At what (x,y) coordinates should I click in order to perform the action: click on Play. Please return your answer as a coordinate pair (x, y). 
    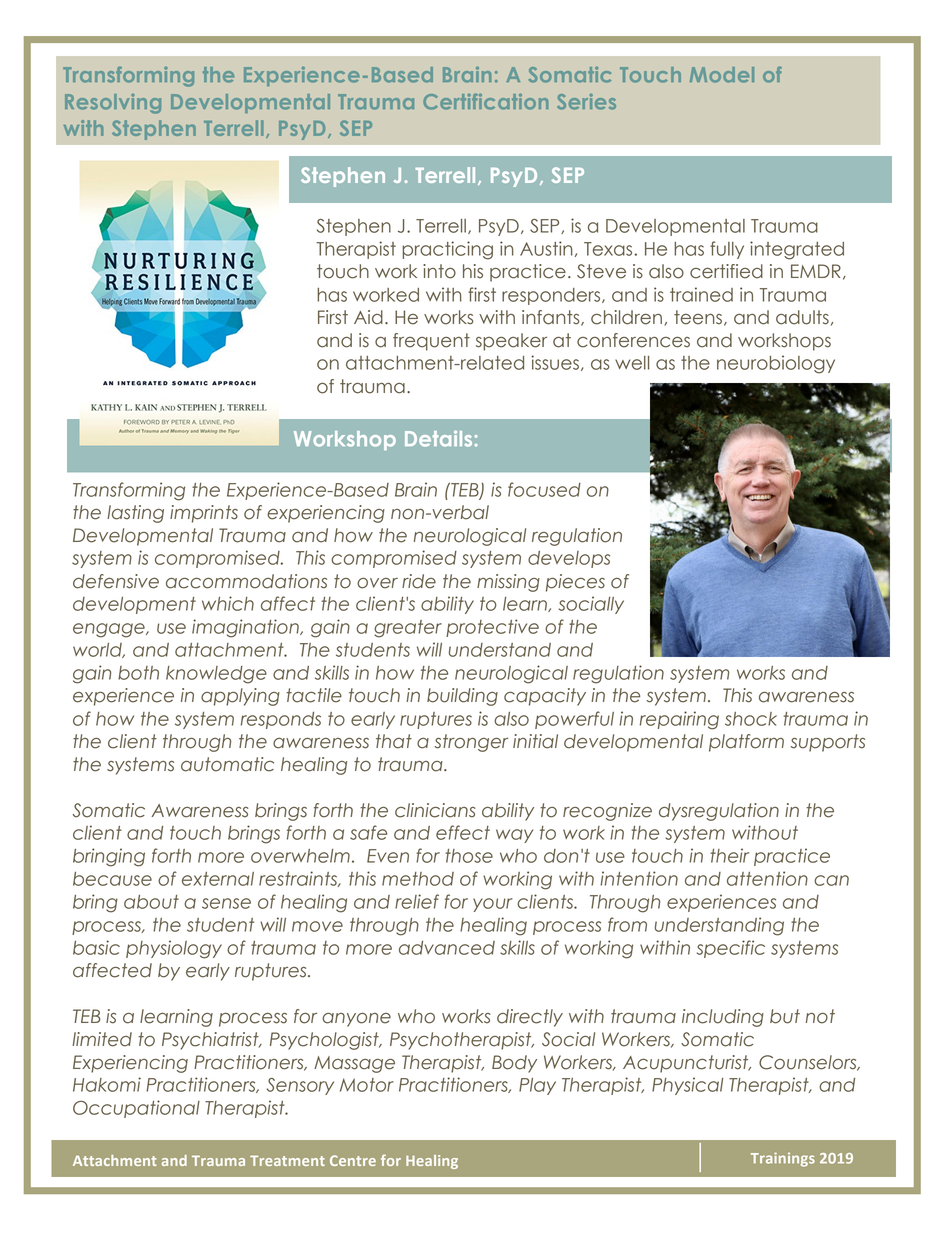
    Looking at the image, I should click on (537, 1086).
